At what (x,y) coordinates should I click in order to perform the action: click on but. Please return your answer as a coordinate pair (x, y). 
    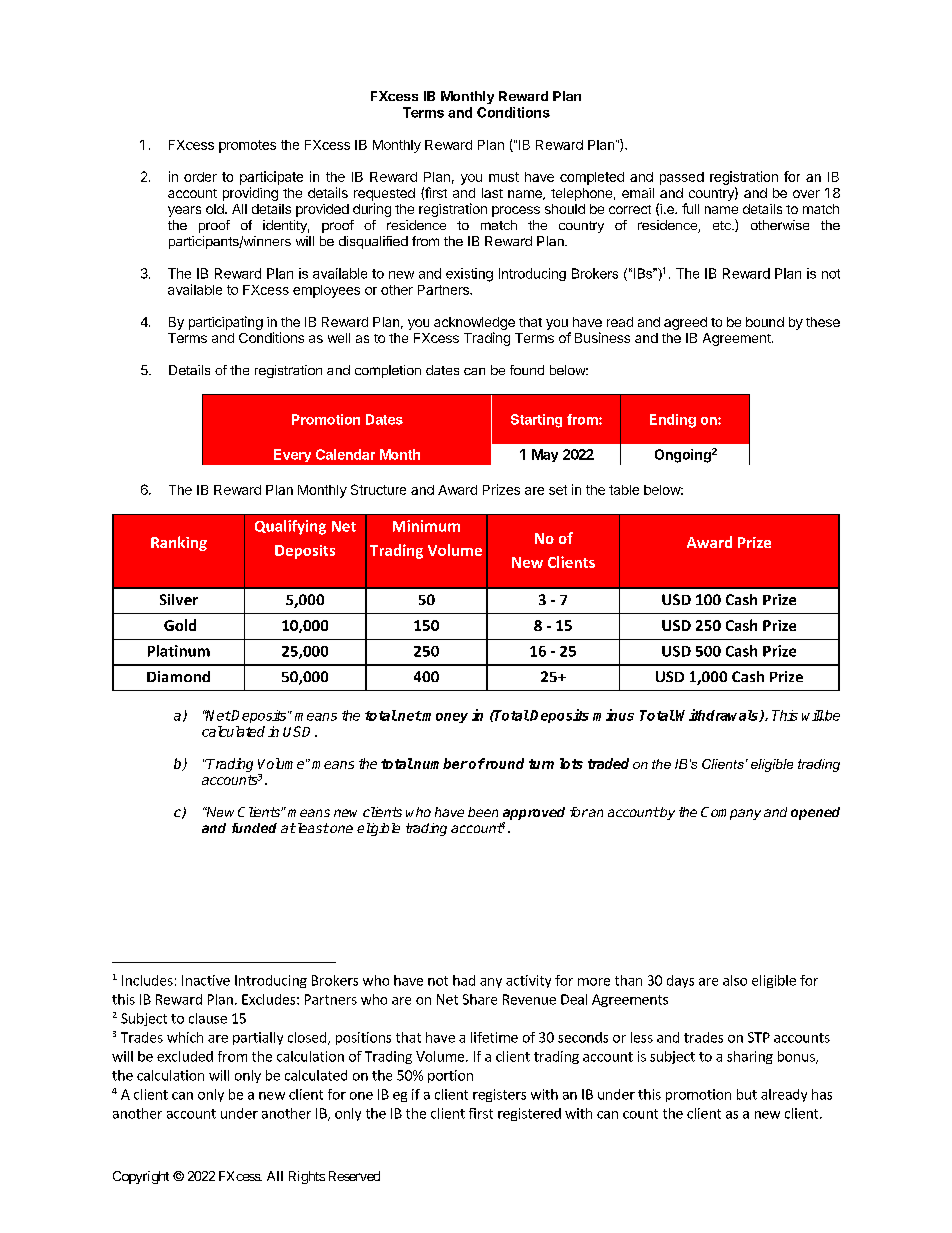
    Looking at the image, I should click on (747, 1094).
